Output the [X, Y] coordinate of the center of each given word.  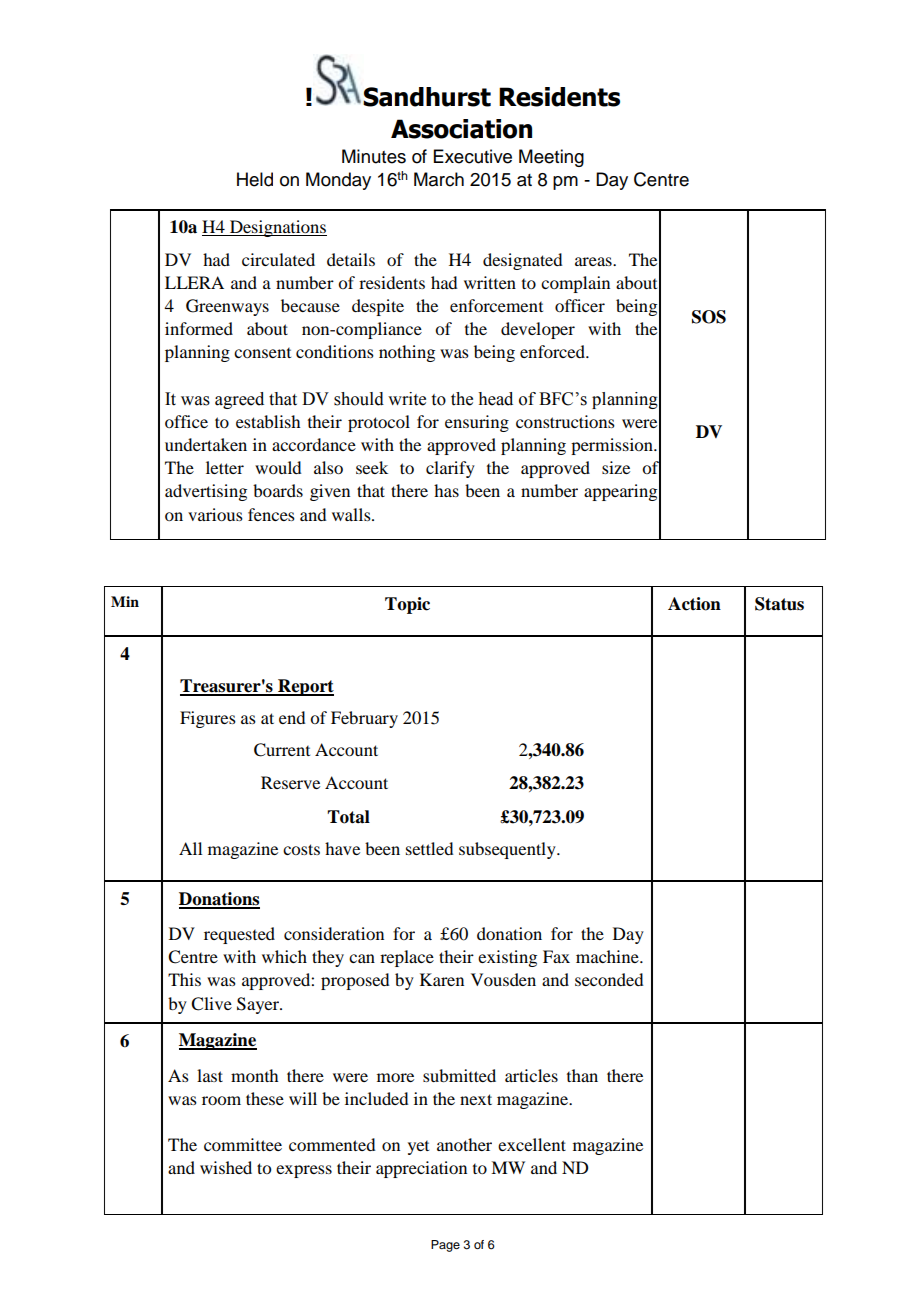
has [446, 490]
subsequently [508, 850]
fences [271, 514]
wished [226, 1167]
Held [255, 179]
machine [608, 956]
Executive [473, 156]
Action [694, 604]
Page [445, 1246]
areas [594, 261]
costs [301, 849]
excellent [532, 1144]
